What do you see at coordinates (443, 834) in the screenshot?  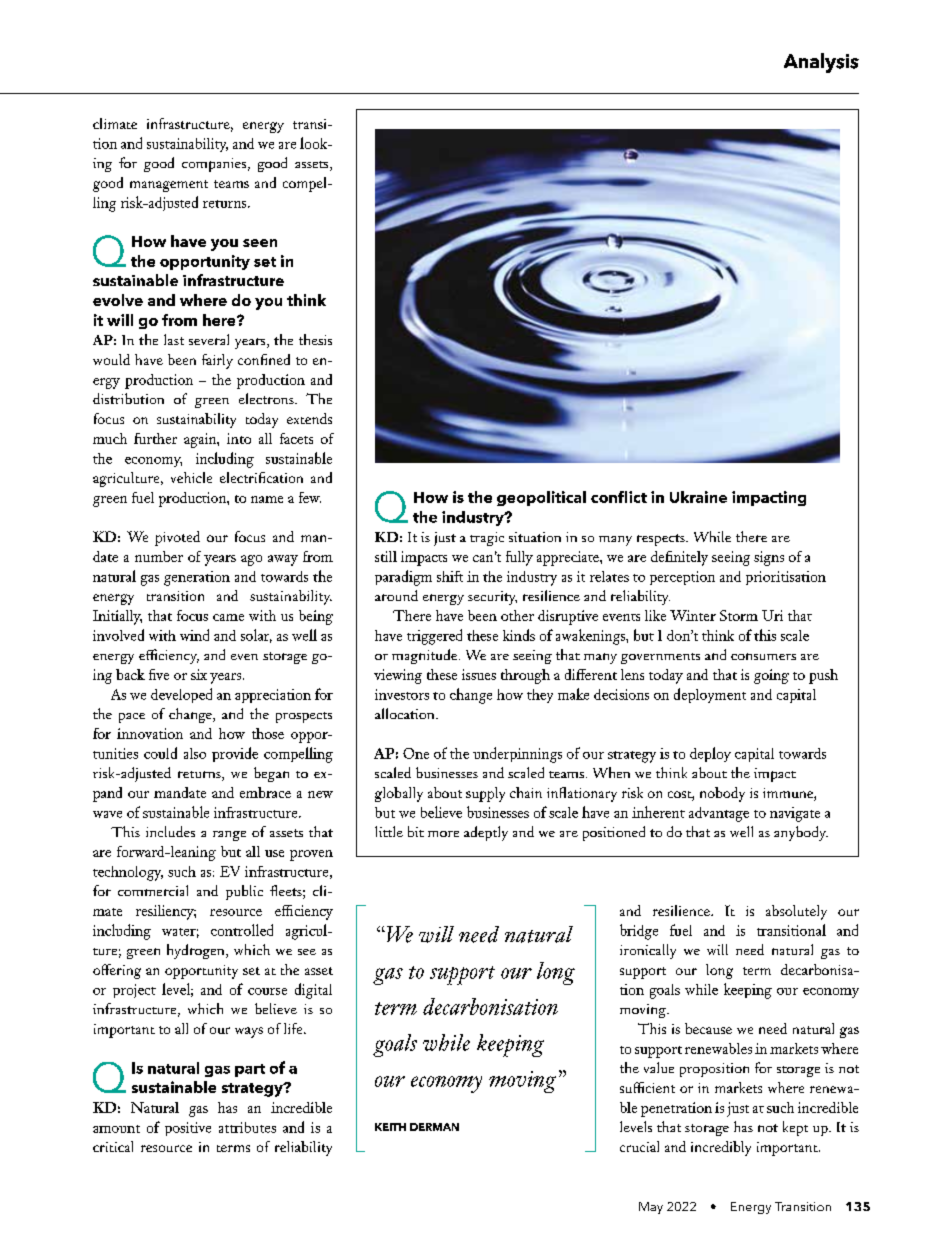 I see `more` at bounding box center [443, 834].
